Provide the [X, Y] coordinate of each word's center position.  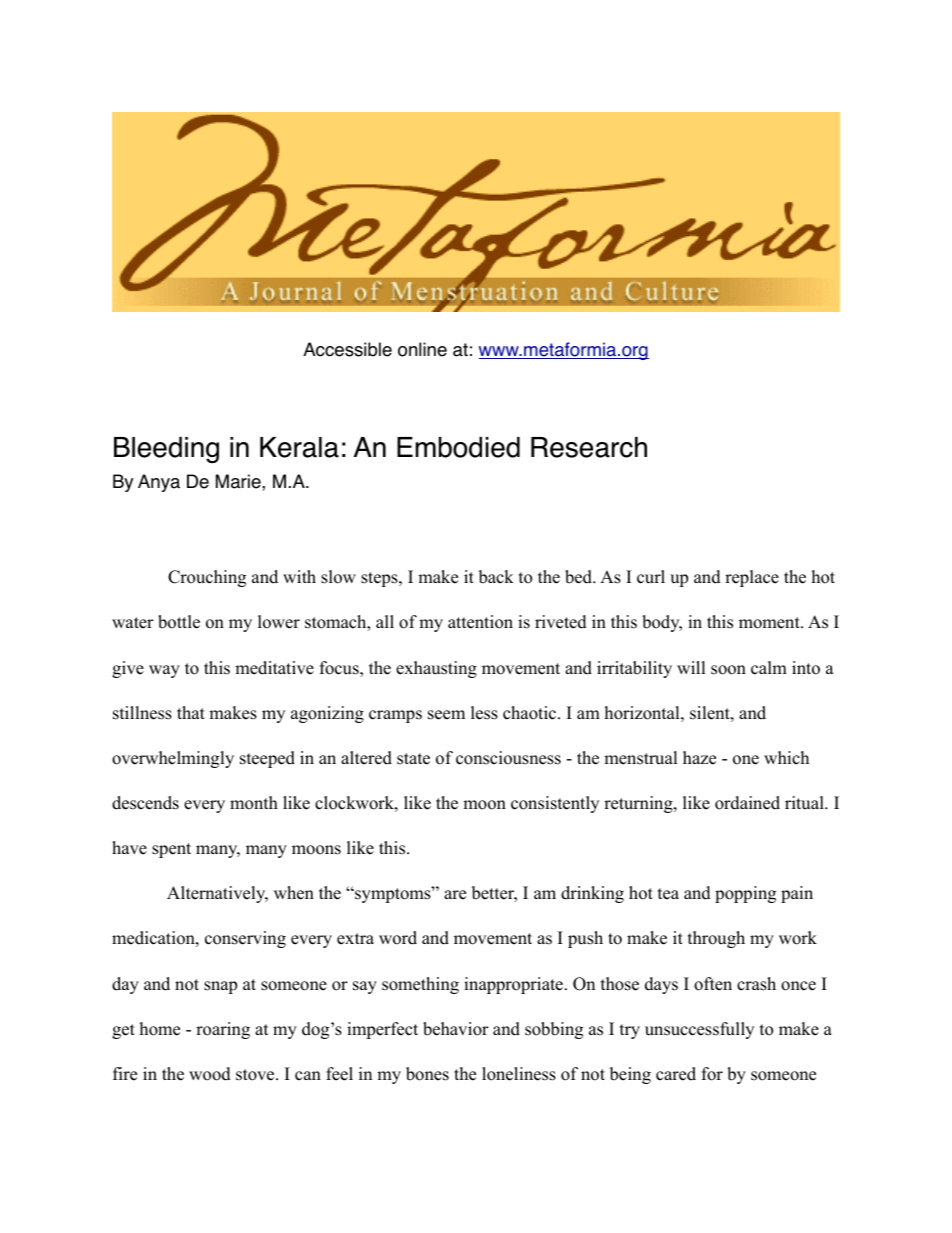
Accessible [347, 349]
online [422, 349]
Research [589, 447]
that [191, 712]
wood [210, 1074]
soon [728, 670]
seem [446, 715]
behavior [456, 1029]
